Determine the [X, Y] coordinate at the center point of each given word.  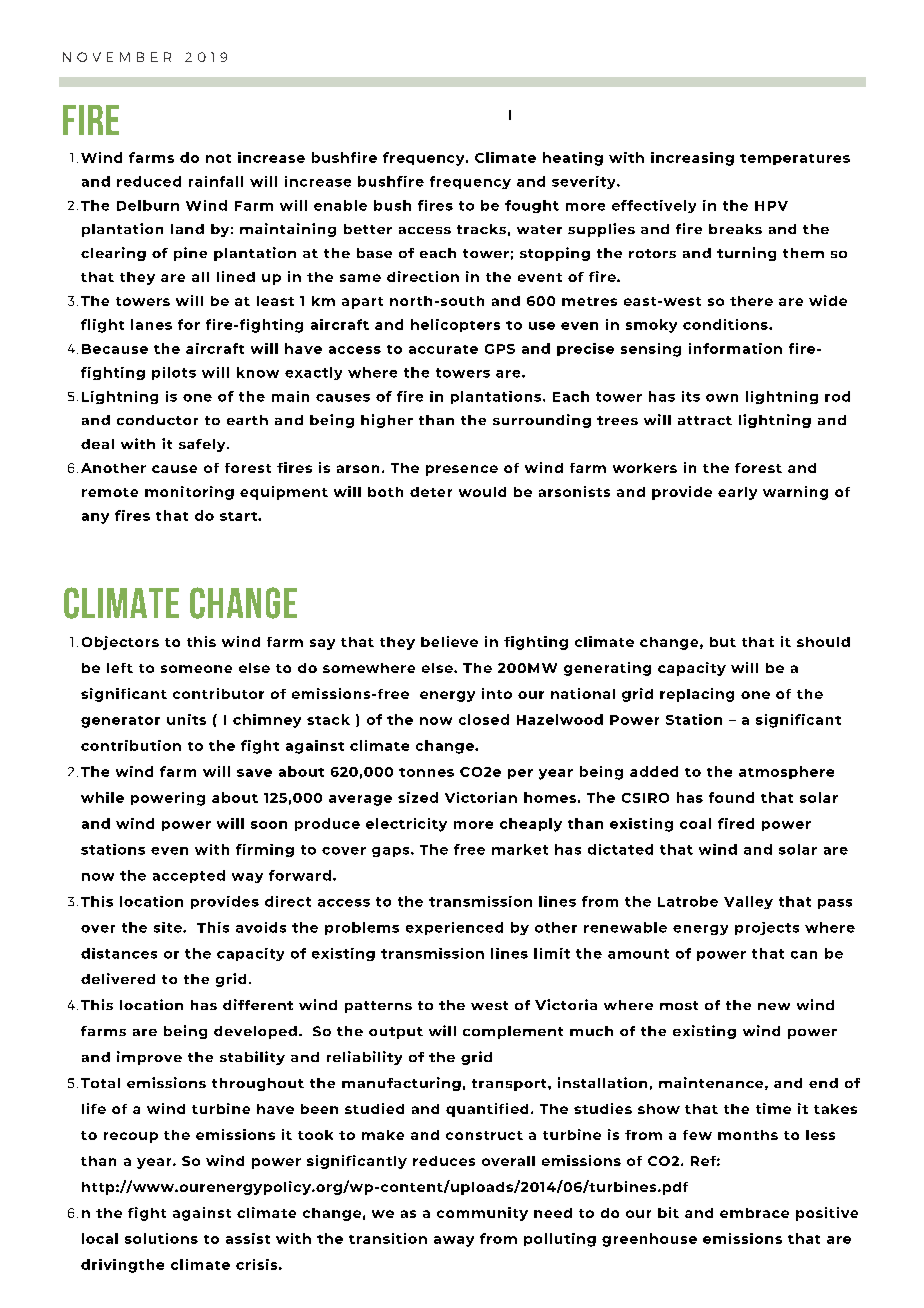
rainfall [216, 181]
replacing [697, 695]
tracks [481, 229]
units [186, 719]
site [169, 927]
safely [203, 445]
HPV [771, 206]
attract [705, 420]
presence [462, 470]
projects [767, 928]
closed [484, 719]
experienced [454, 928]
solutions [161, 1238]
